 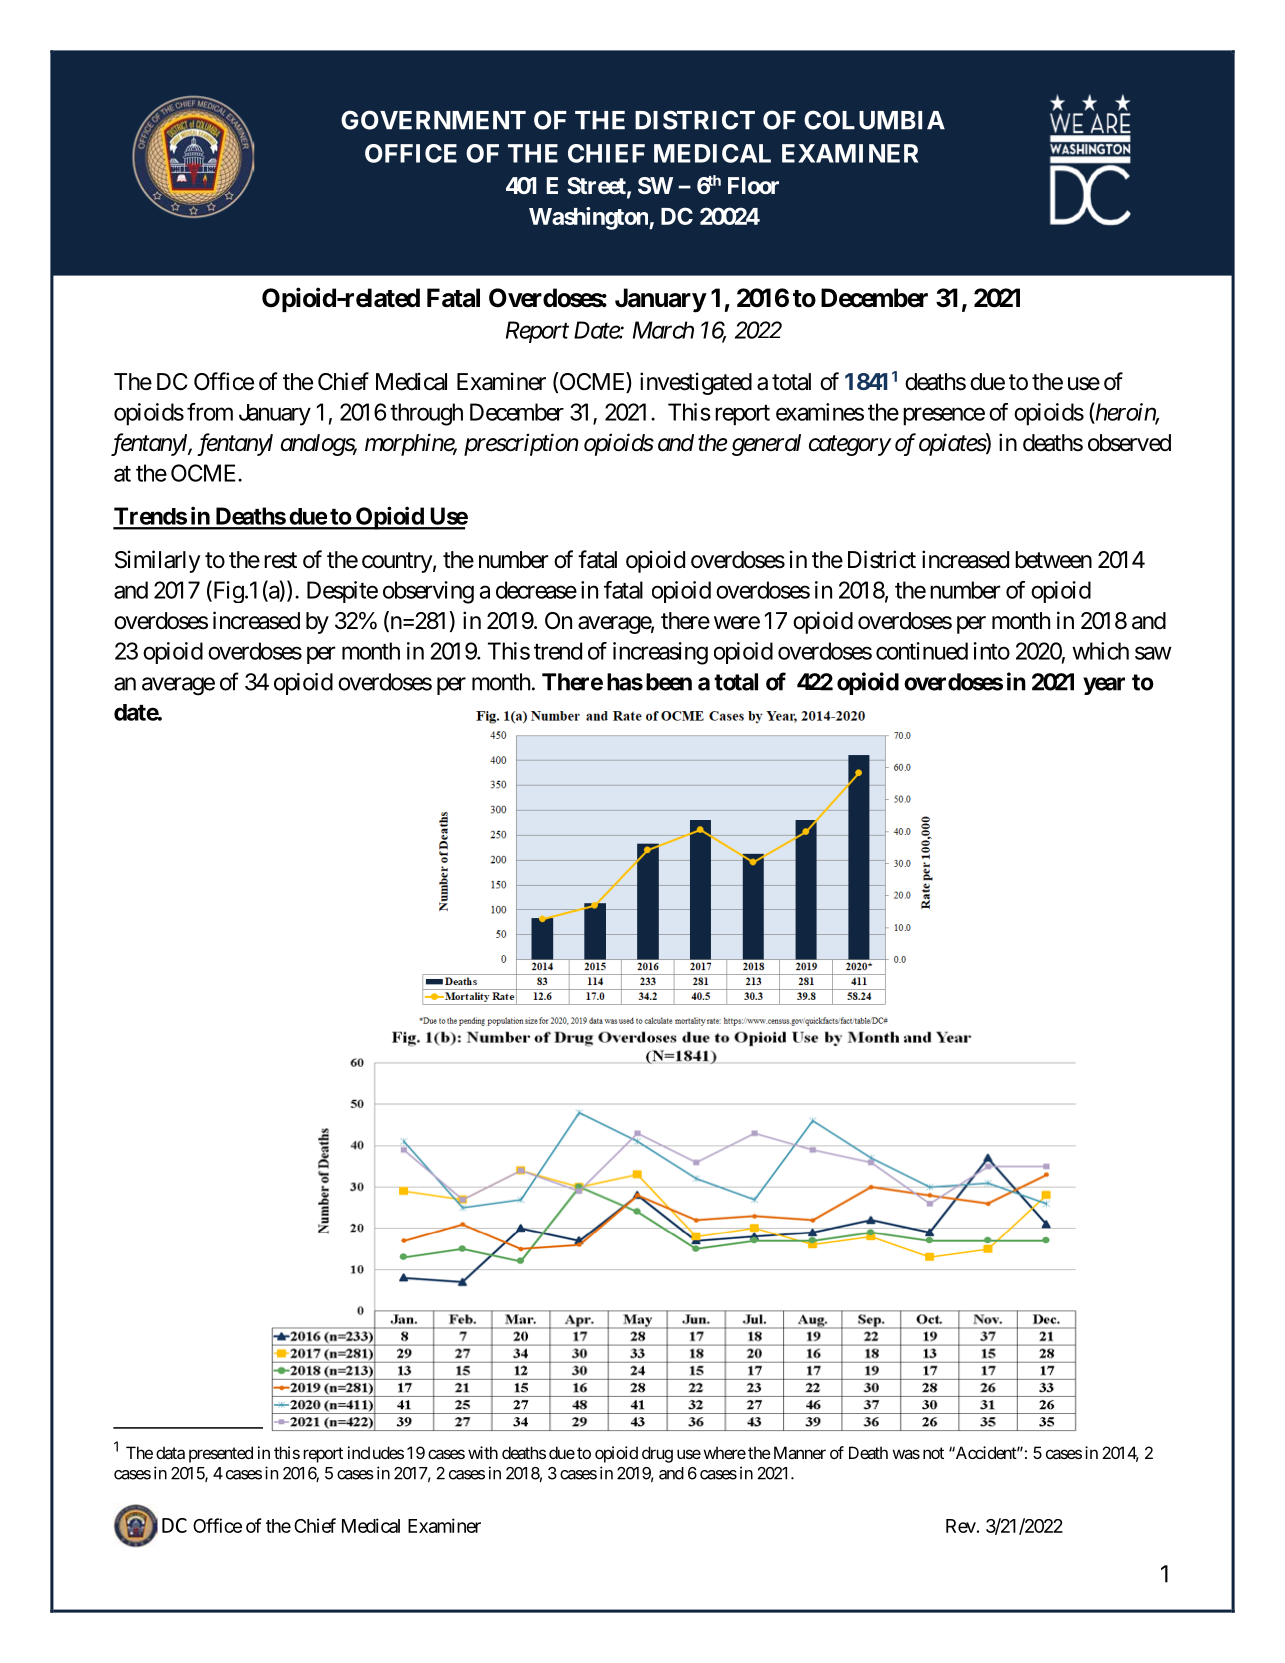 What do you see at coordinates (428, 592) in the document?
I see `observing` at bounding box center [428, 592].
